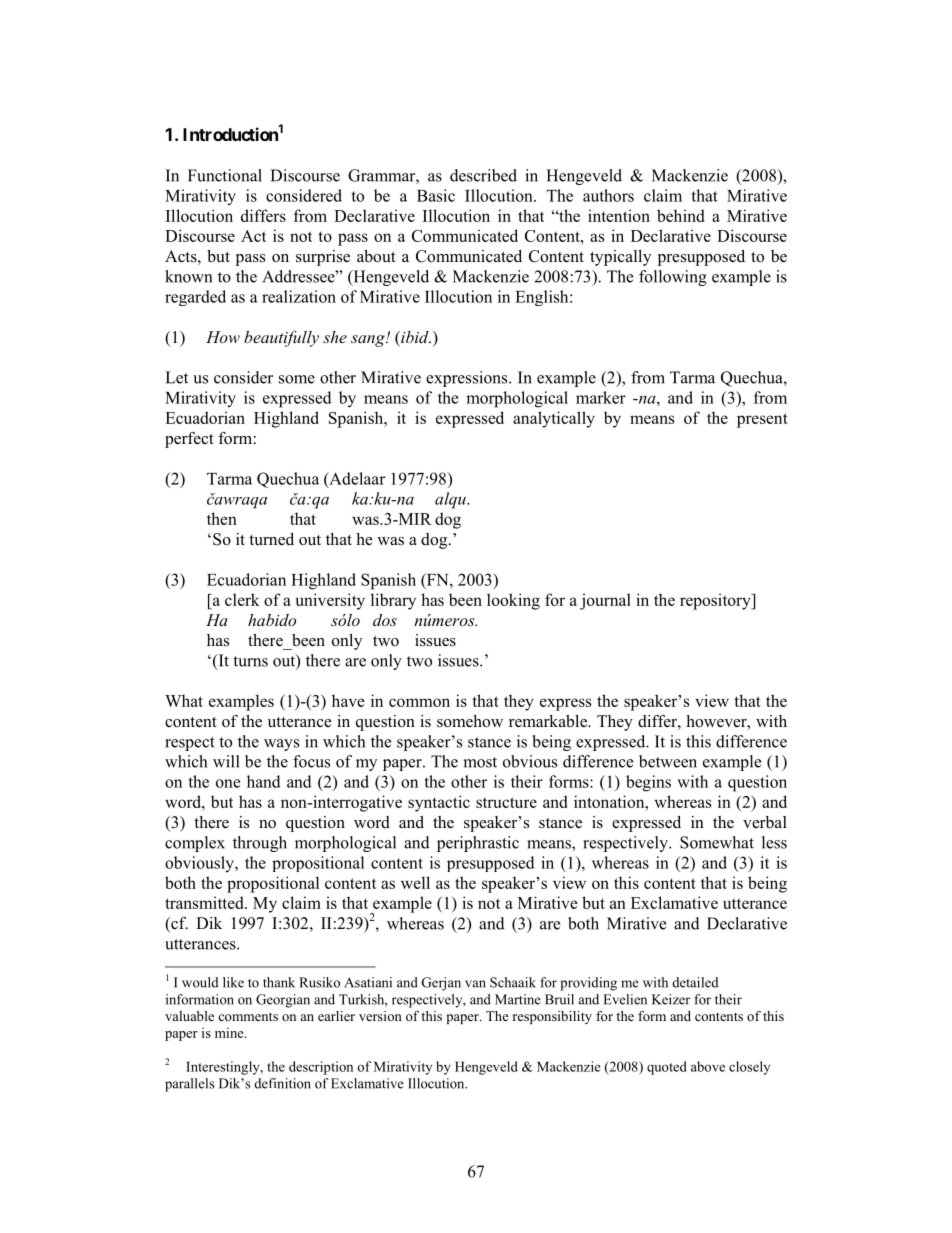 This screenshot has width=952, height=1233. Describe the element at coordinates (483, 175) in the screenshot. I see `described` at that location.
